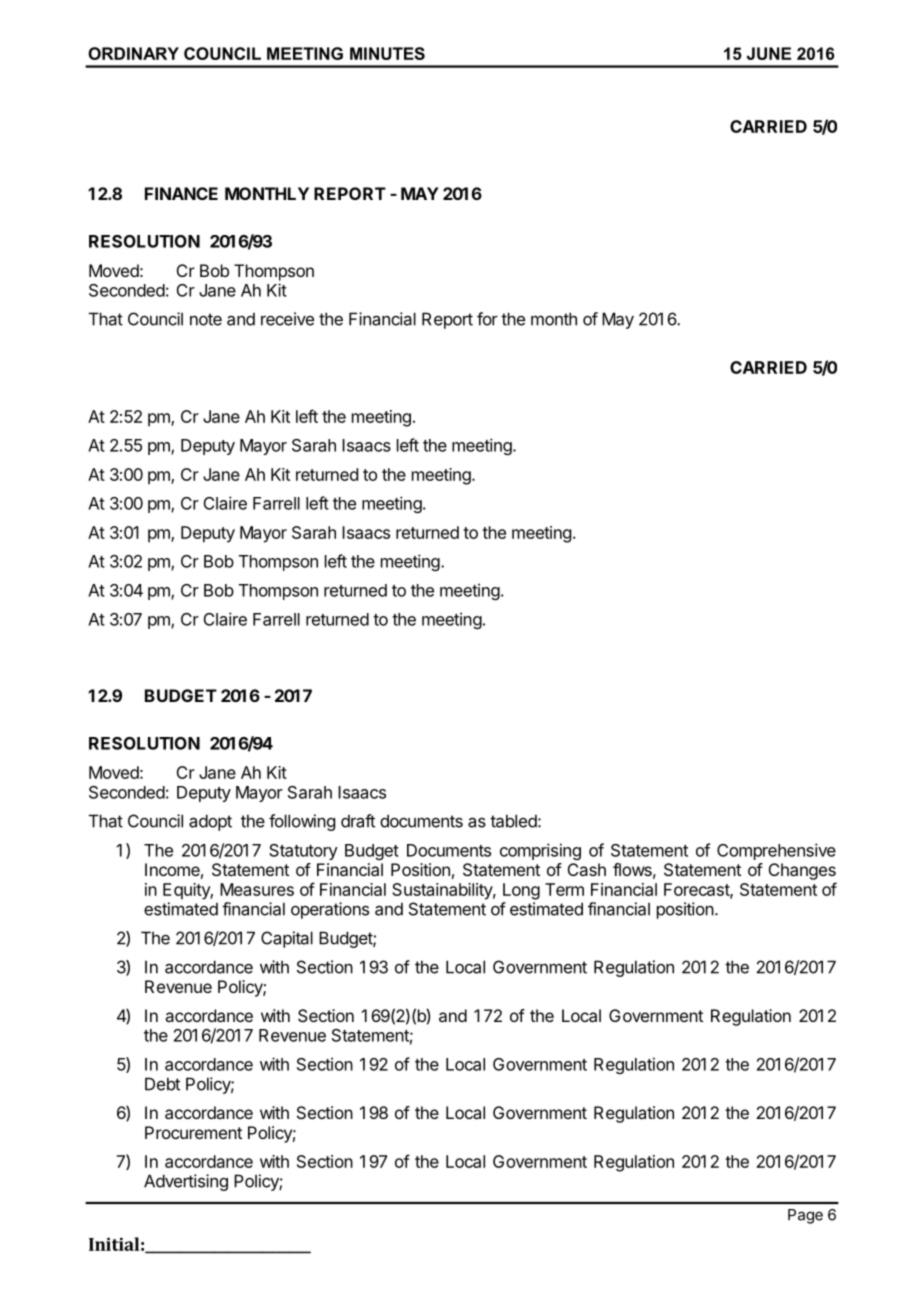 This image has width=924, height=1308. Describe the element at coordinates (287, 319) in the image. I see `receive` at that location.
